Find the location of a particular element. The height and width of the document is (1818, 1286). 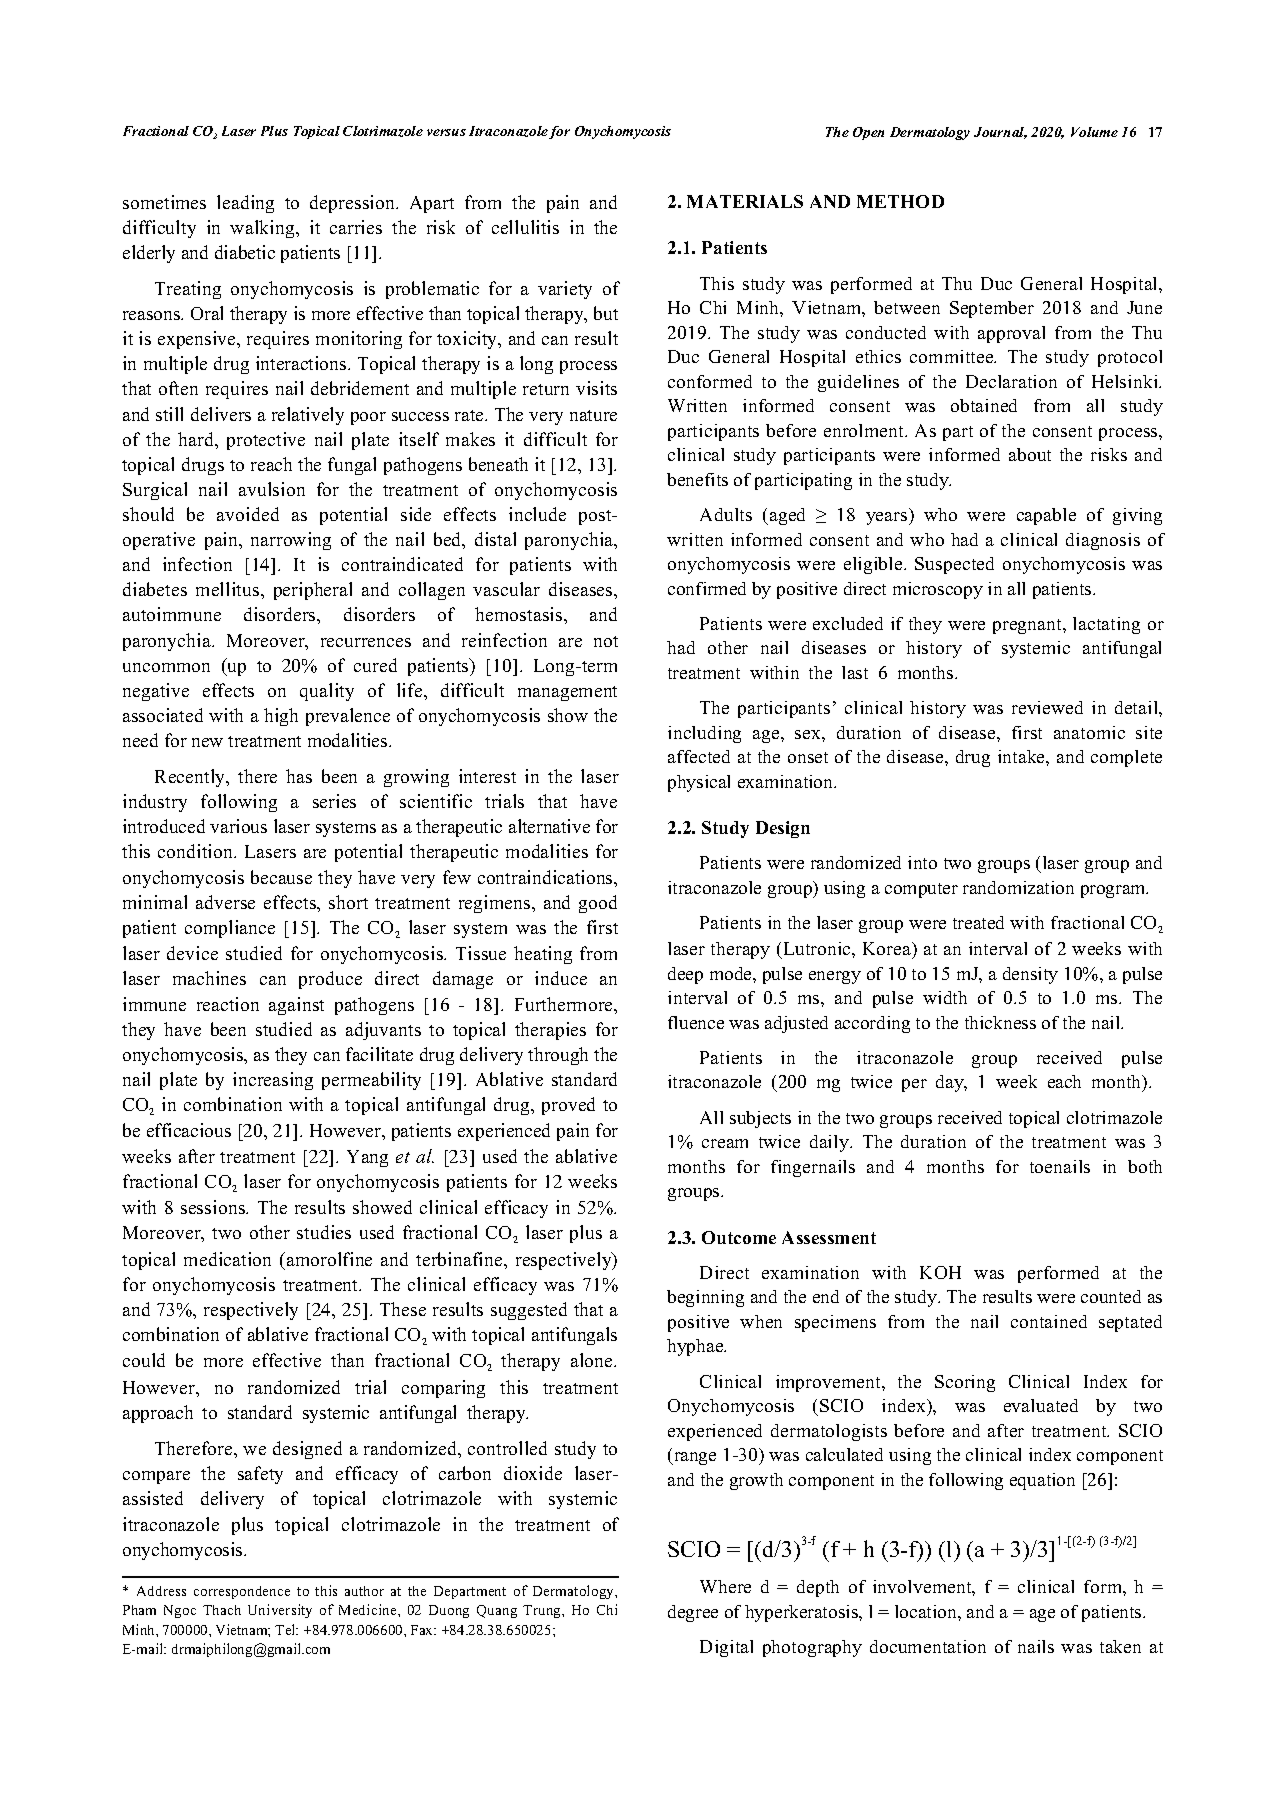

because is located at coordinates (281, 877).
